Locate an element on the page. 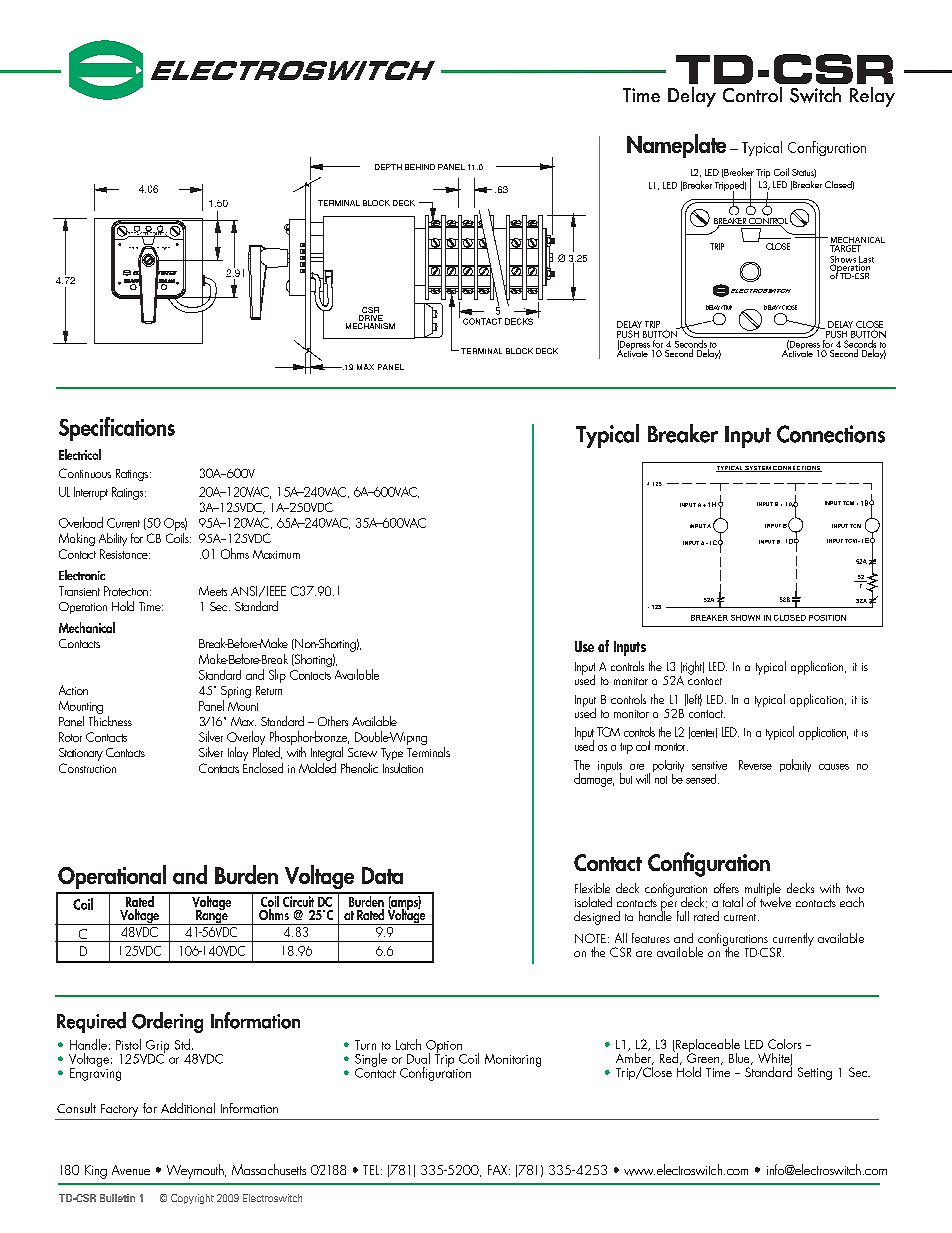 This document has height=1233, width=952. center is located at coordinates (703, 733).
